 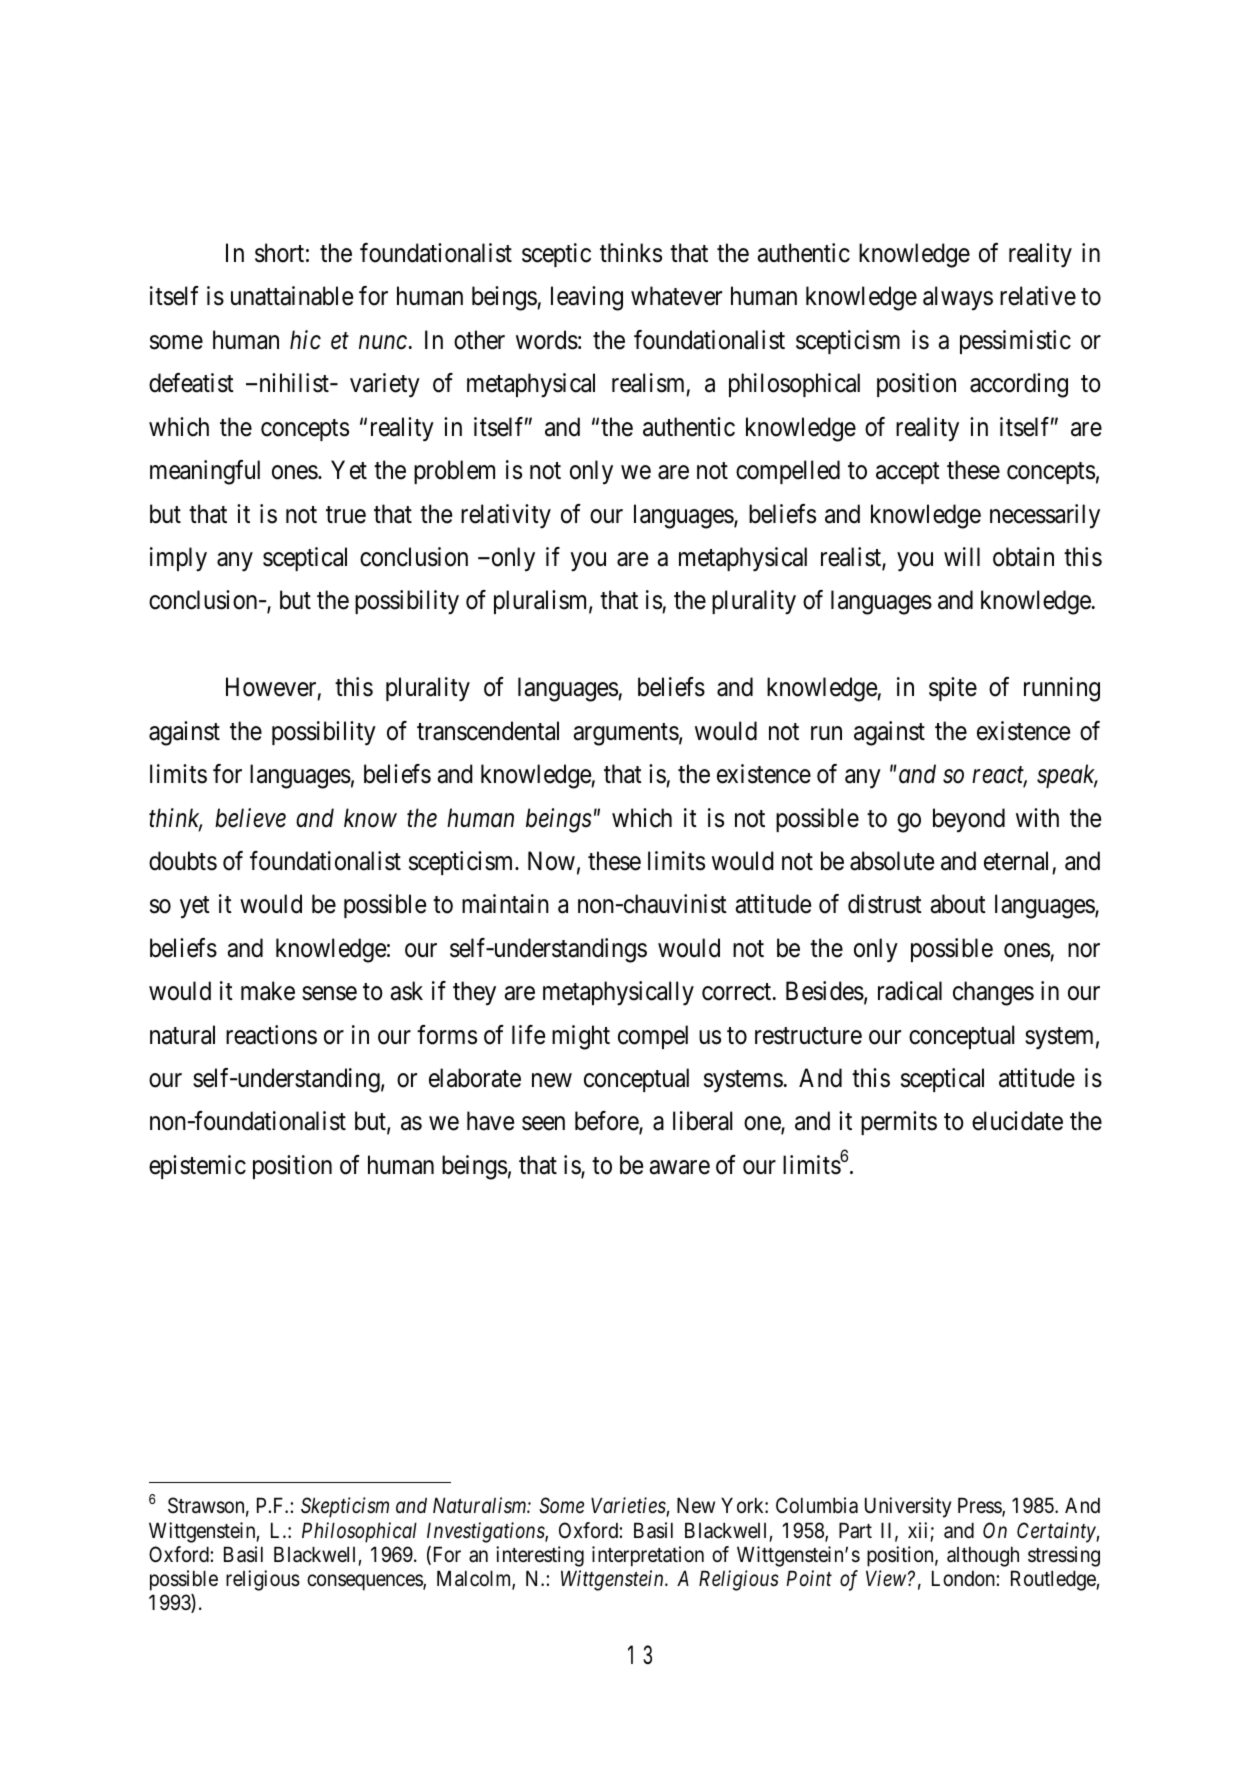 What do you see at coordinates (488, 731) in the screenshot?
I see `transcendental` at bounding box center [488, 731].
